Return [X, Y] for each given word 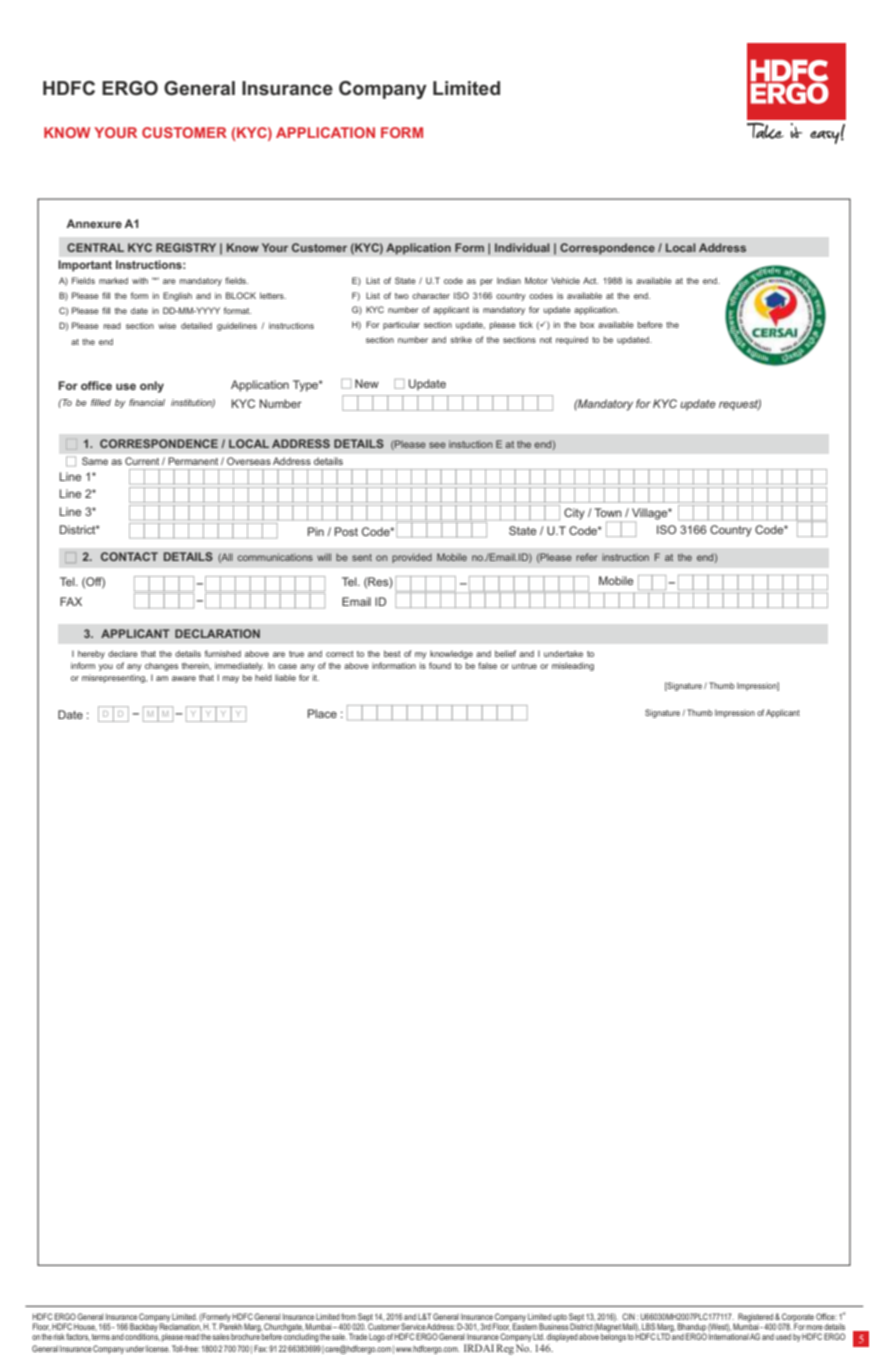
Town [608, 512]
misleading [573, 666]
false [487, 665]
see [437, 445]
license [158, 1348]
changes [161, 667]
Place [322, 713]
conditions [142, 1336]
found [440, 665]
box [587, 325]
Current [142, 461]
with [140, 280]
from [348, 1316]
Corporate [797, 1318]
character [431, 296]
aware [184, 678]
